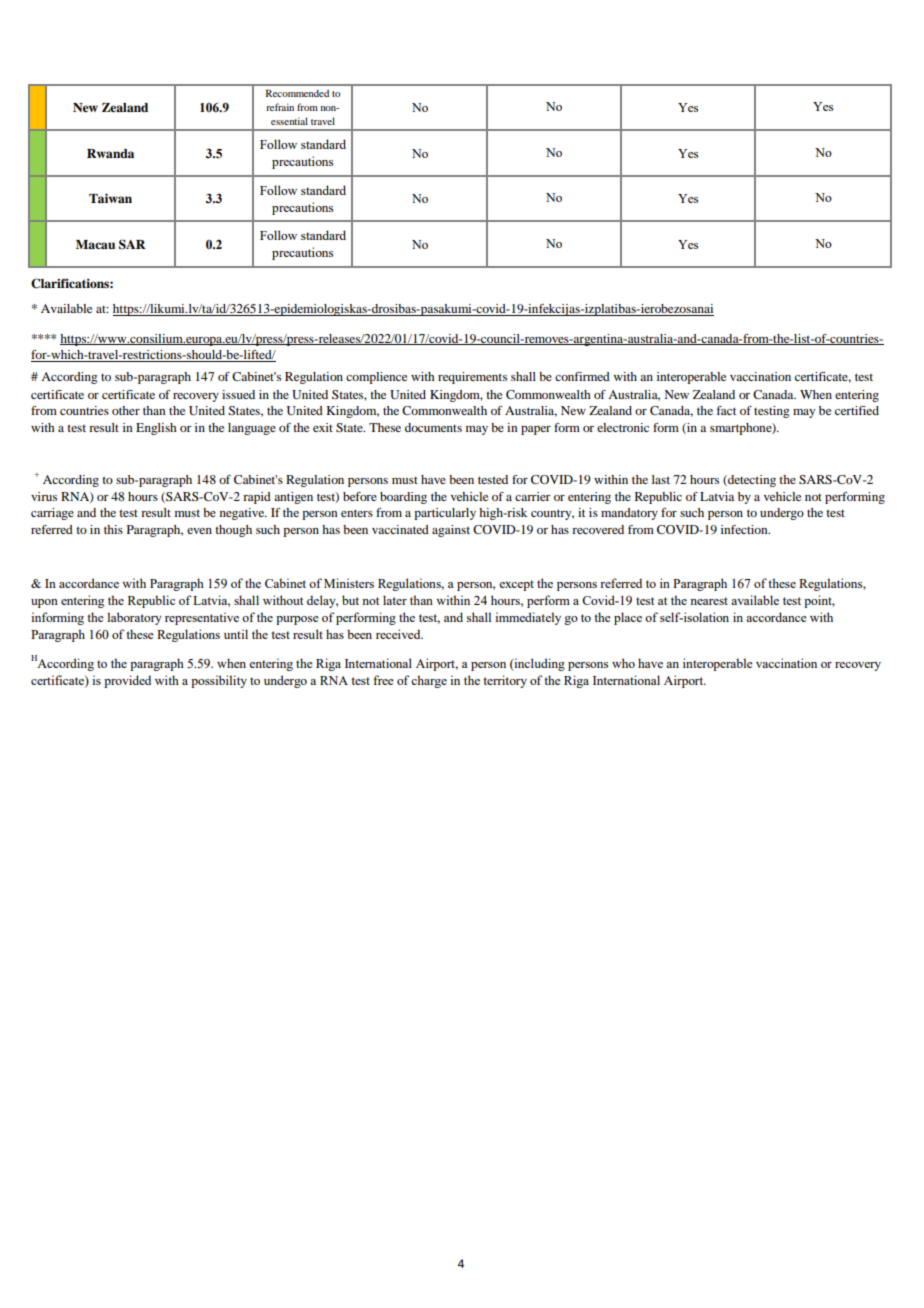 The image size is (924, 1308). Describe the element at coordinates (110, 153) in the screenshot. I see `Rwanda` at that location.
